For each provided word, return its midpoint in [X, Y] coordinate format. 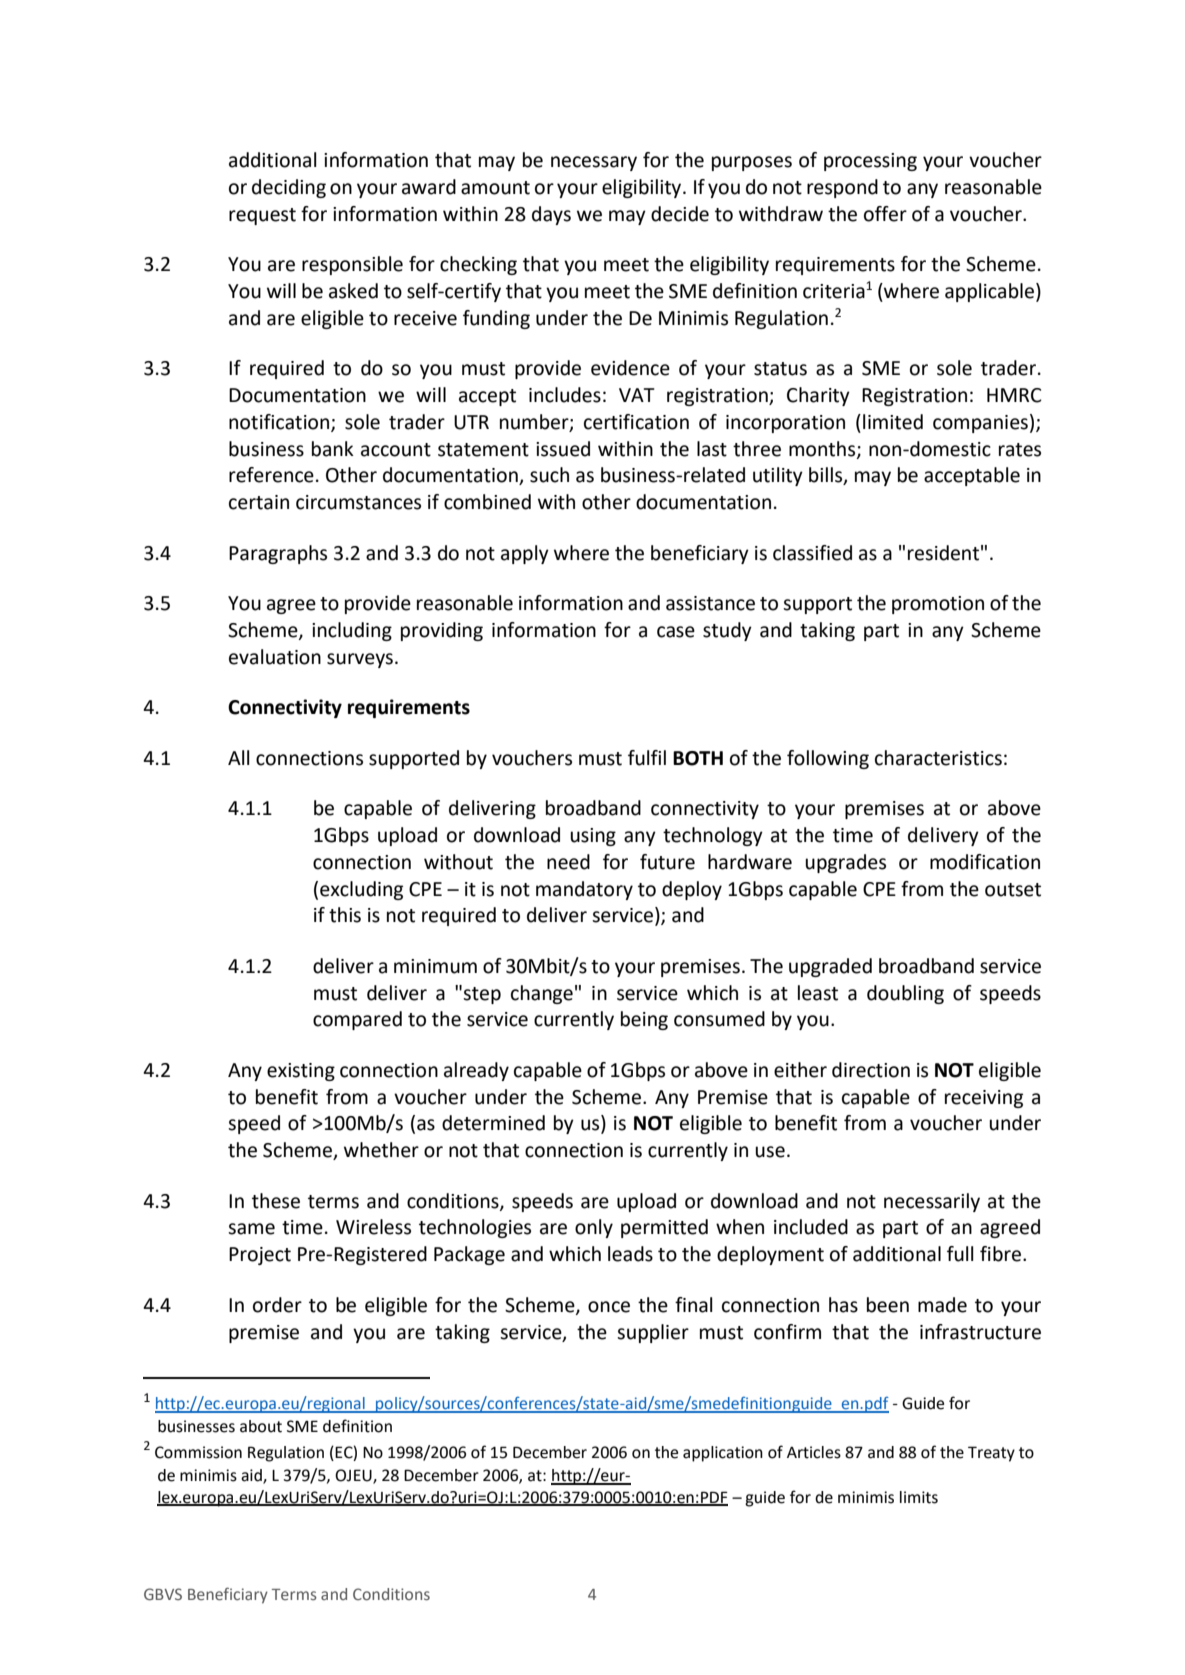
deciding [289, 188]
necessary [594, 163]
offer [885, 214]
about [261, 1426]
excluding [361, 890]
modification [985, 862]
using [593, 837]
